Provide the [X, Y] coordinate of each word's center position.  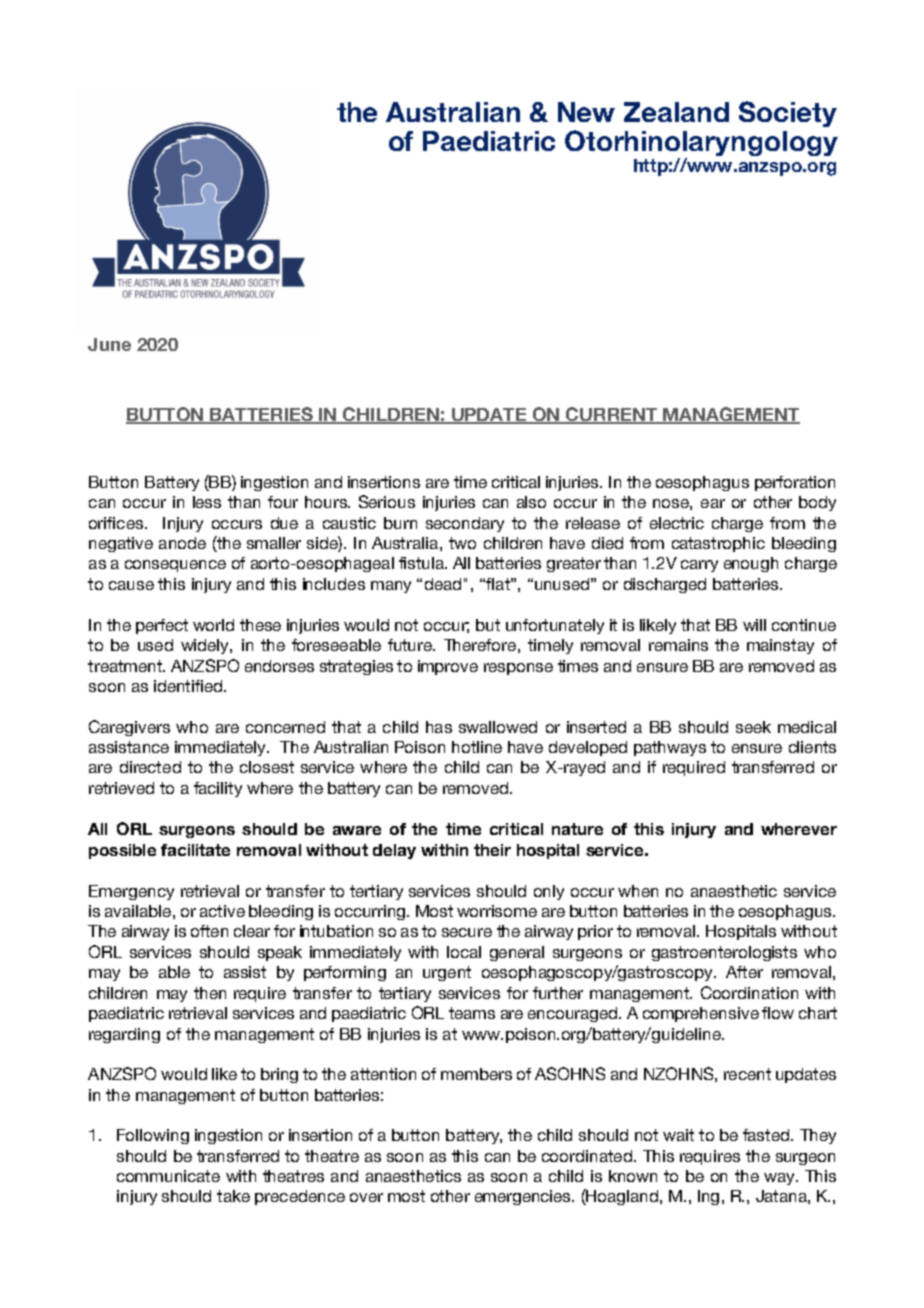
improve [448, 667]
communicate [168, 1176]
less [207, 502]
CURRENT [611, 415]
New [586, 112]
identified [188, 686]
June [109, 344]
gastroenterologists [724, 953]
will [754, 625]
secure [467, 932]
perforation [795, 483]
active [222, 911]
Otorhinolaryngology [701, 144]
